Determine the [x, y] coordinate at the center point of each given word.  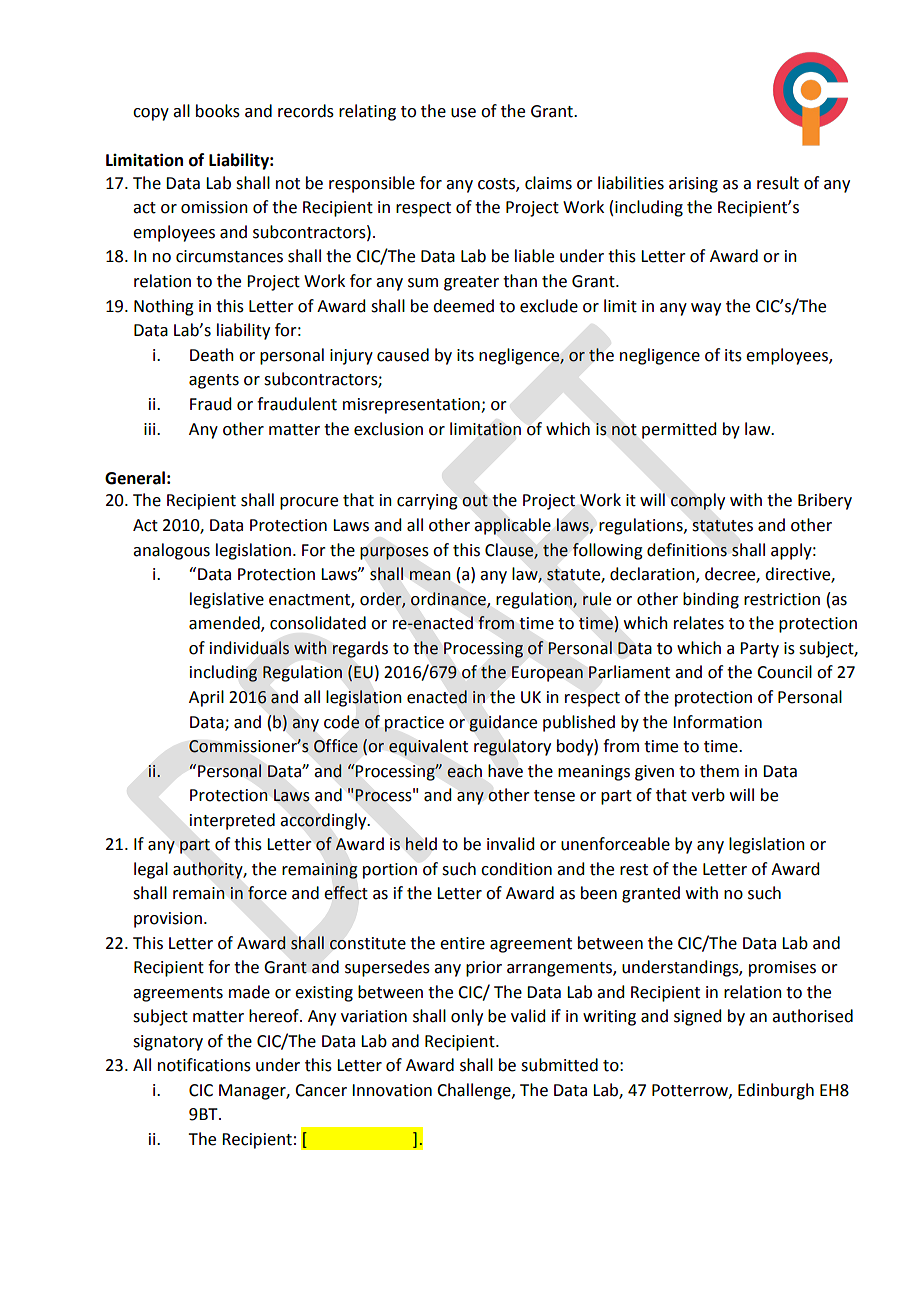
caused [403, 355]
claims [548, 183]
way [706, 309]
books [218, 111]
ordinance [449, 599]
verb [708, 795]
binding [711, 600]
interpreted [232, 821]
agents [214, 381]
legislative [227, 600]
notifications [204, 1065]
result [778, 183]
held [421, 844]
